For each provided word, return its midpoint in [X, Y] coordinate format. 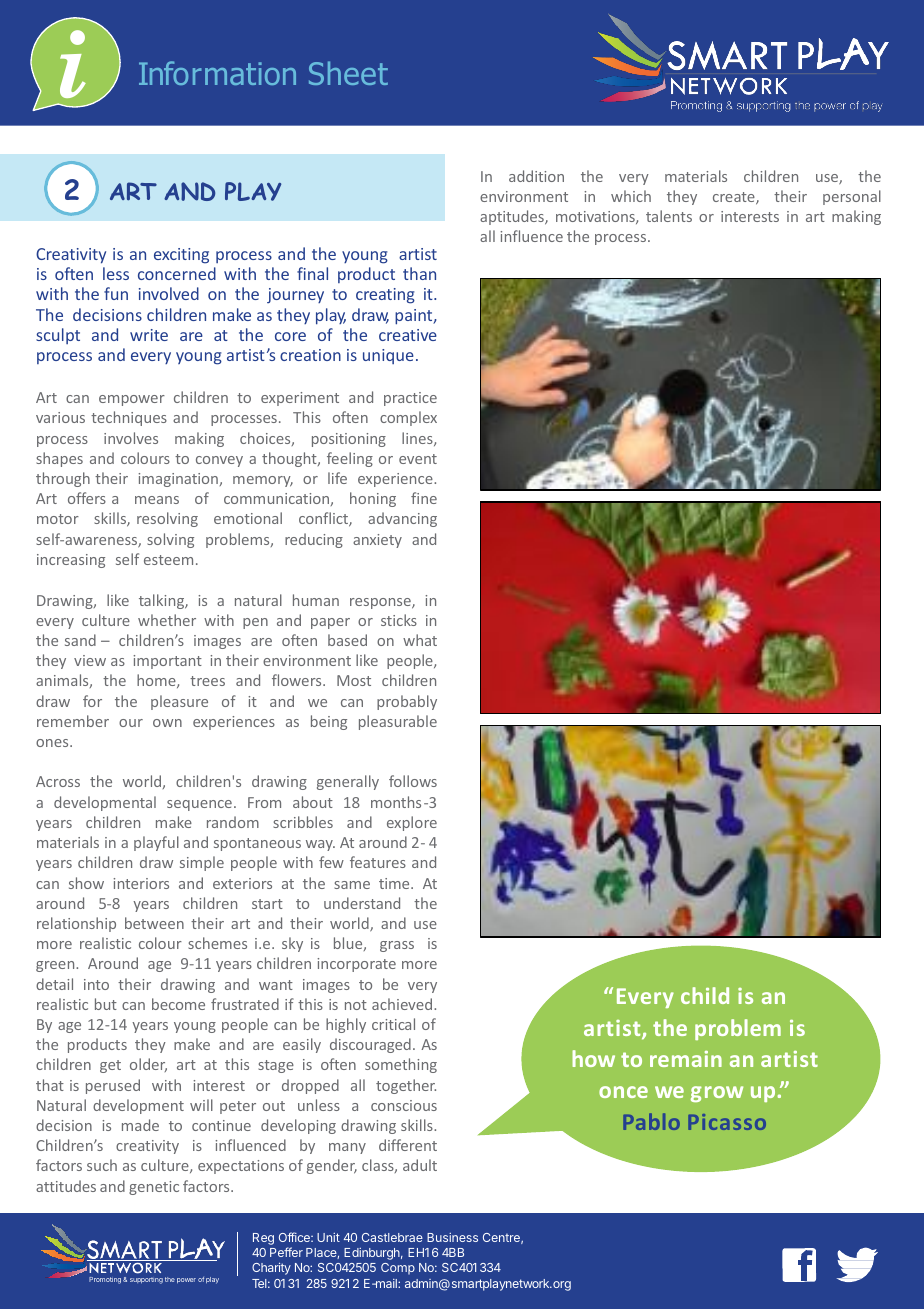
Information [217, 73]
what [420, 640]
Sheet [348, 73]
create [735, 198]
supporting [146, 1280]
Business [452, 1237]
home [157, 681]
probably [407, 702]
